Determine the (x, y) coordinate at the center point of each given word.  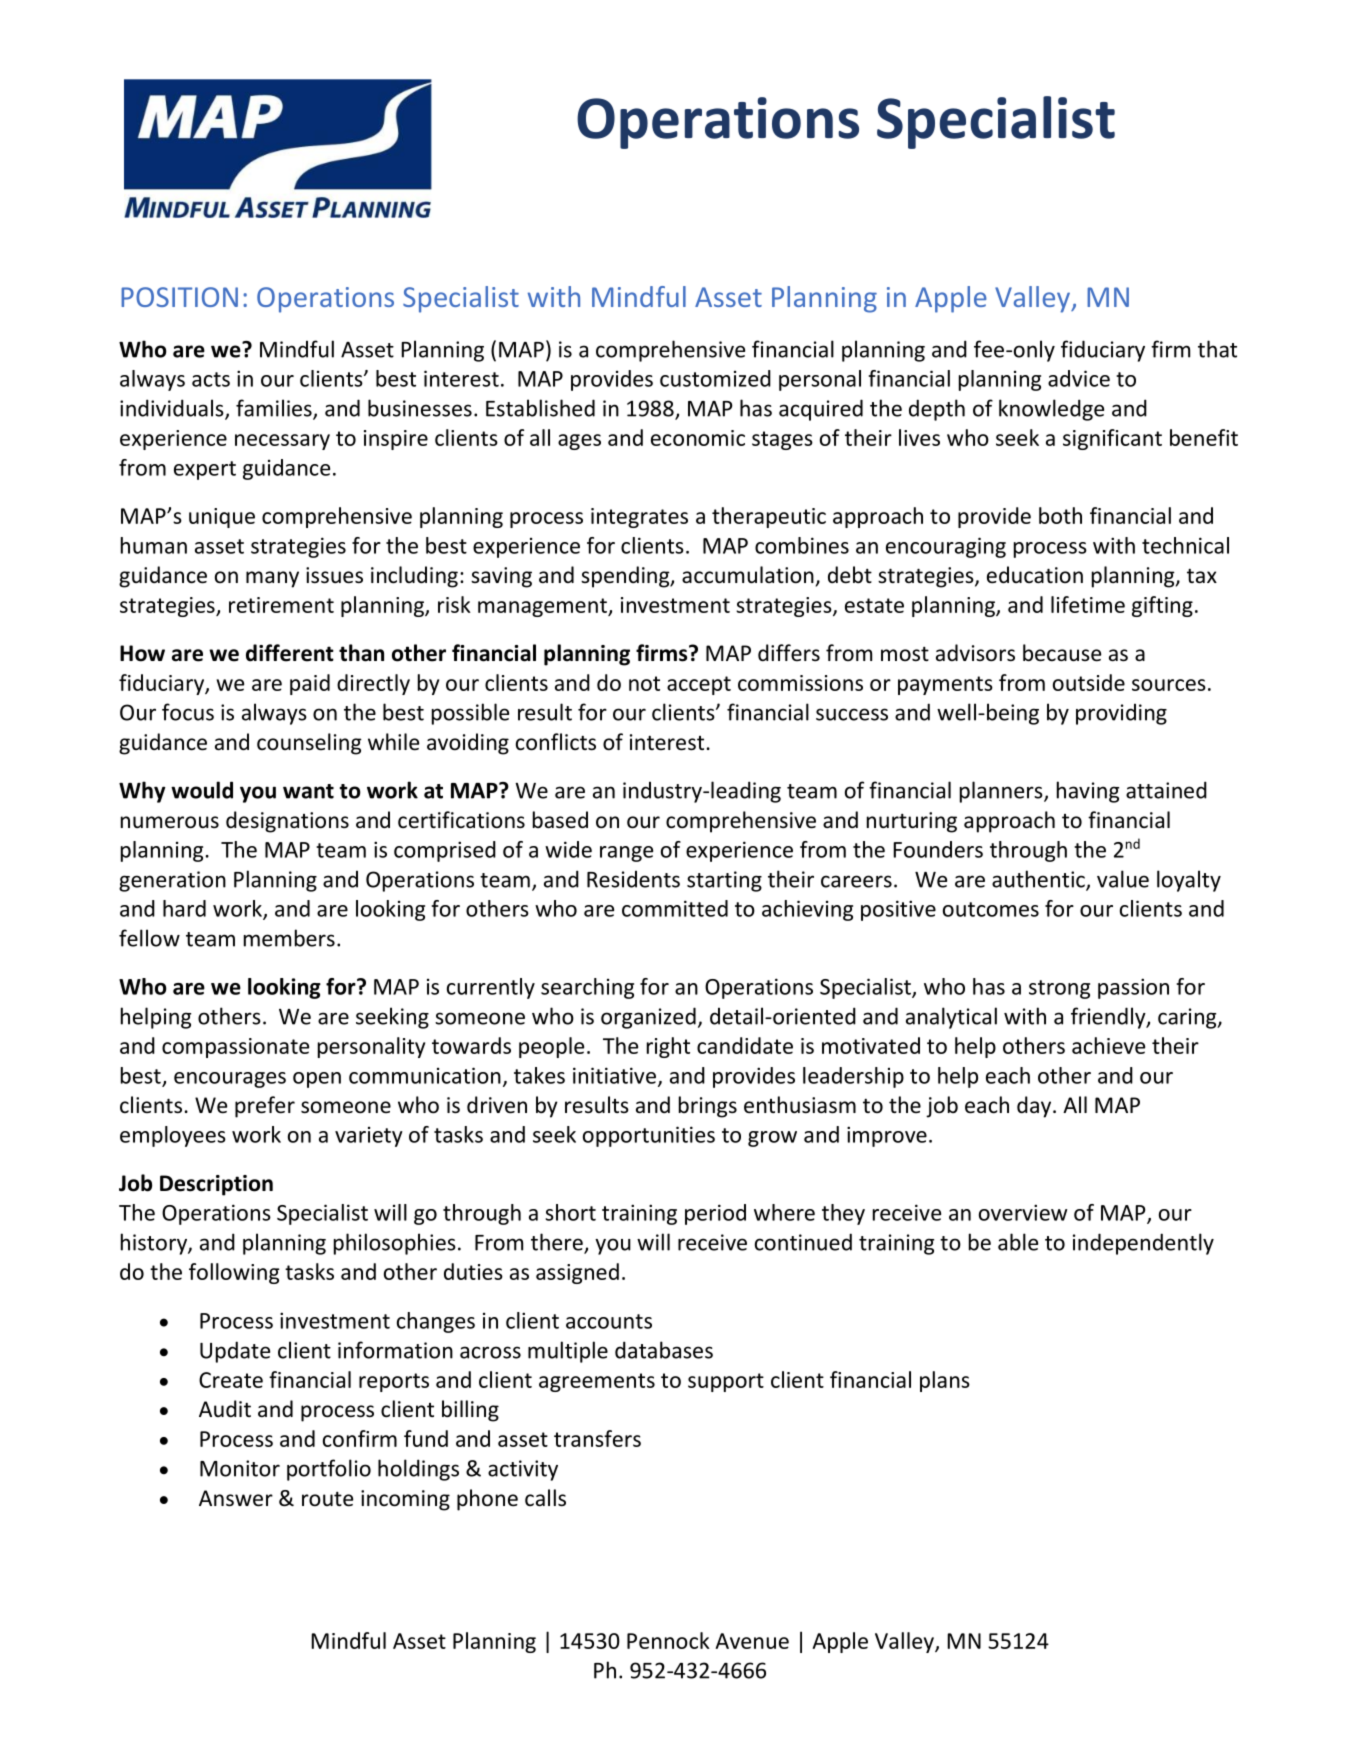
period (715, 1214)
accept (699, 685)
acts (211, 379)
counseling (309, 744)
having (1088, 792)
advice (1079, 378)
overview (1023, 1212)
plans (945, 1381)
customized (715, 378)
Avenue (752, 1641)
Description (216, 1185)
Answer (236, 1498)
